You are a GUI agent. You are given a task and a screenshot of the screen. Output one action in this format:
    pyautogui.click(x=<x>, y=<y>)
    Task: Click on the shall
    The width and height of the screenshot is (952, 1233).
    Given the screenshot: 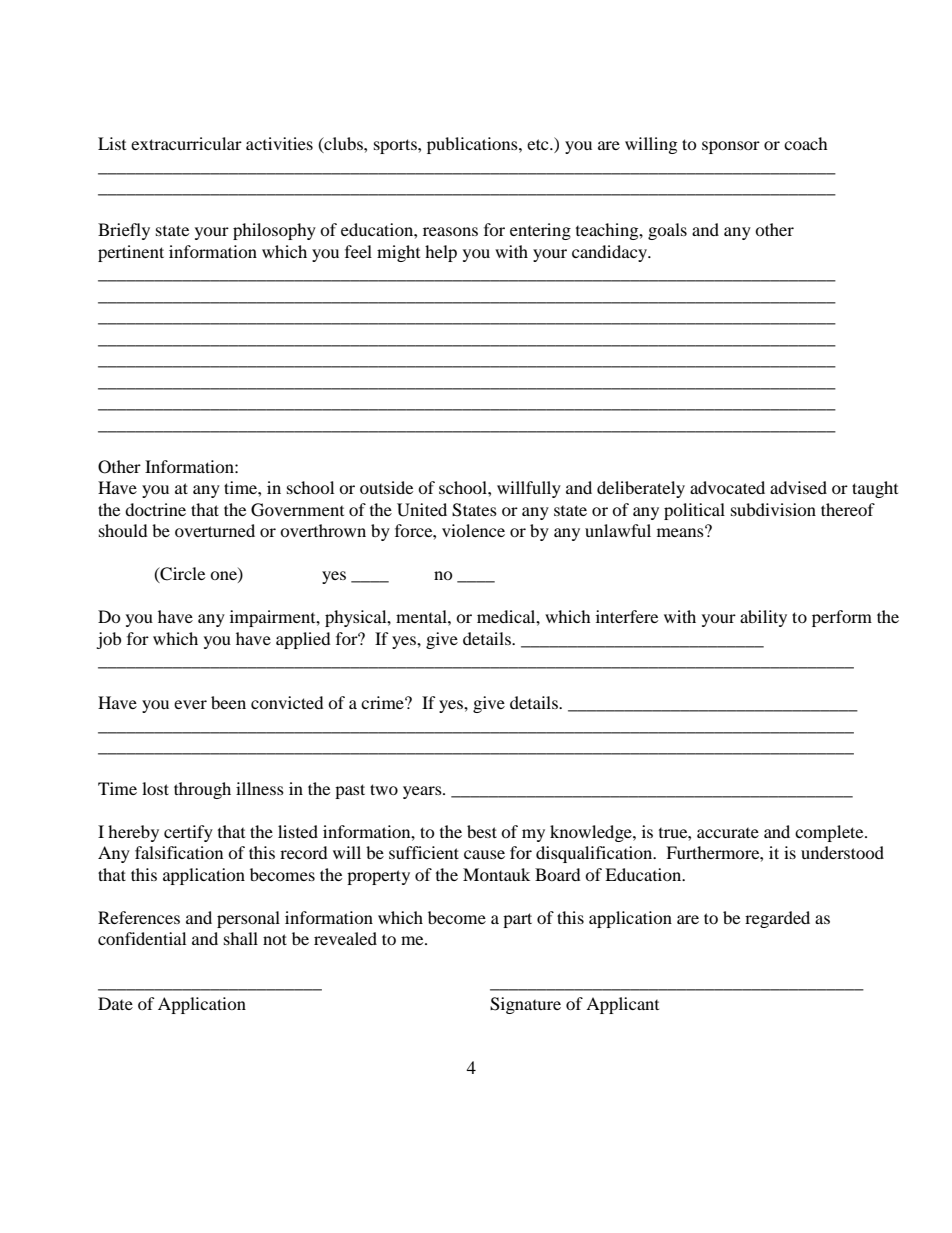 What is the action you would take?
    pyautogui.click(x=241, y=938)
